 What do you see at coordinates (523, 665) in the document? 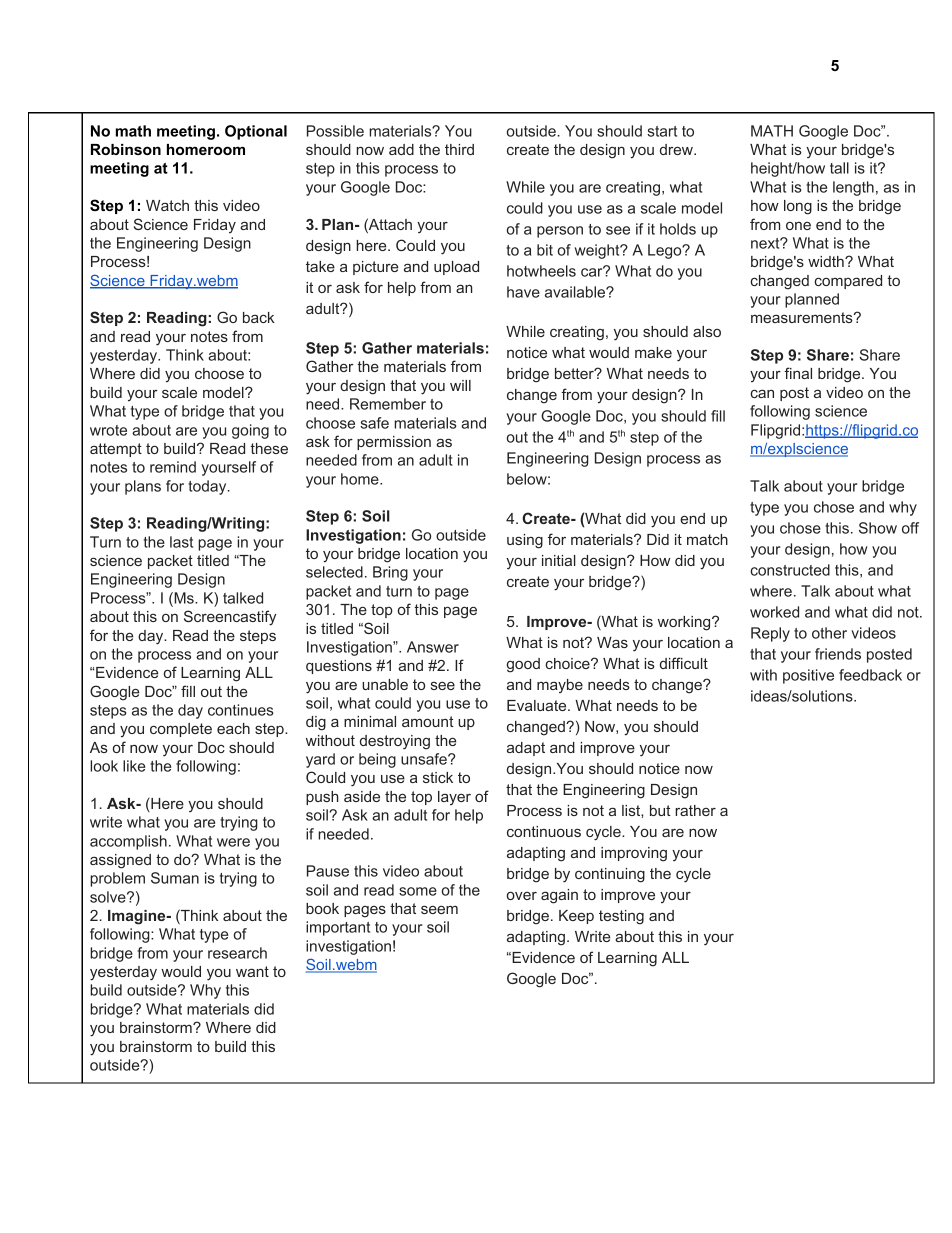
I see `good` at bounding box center [523, 665].
